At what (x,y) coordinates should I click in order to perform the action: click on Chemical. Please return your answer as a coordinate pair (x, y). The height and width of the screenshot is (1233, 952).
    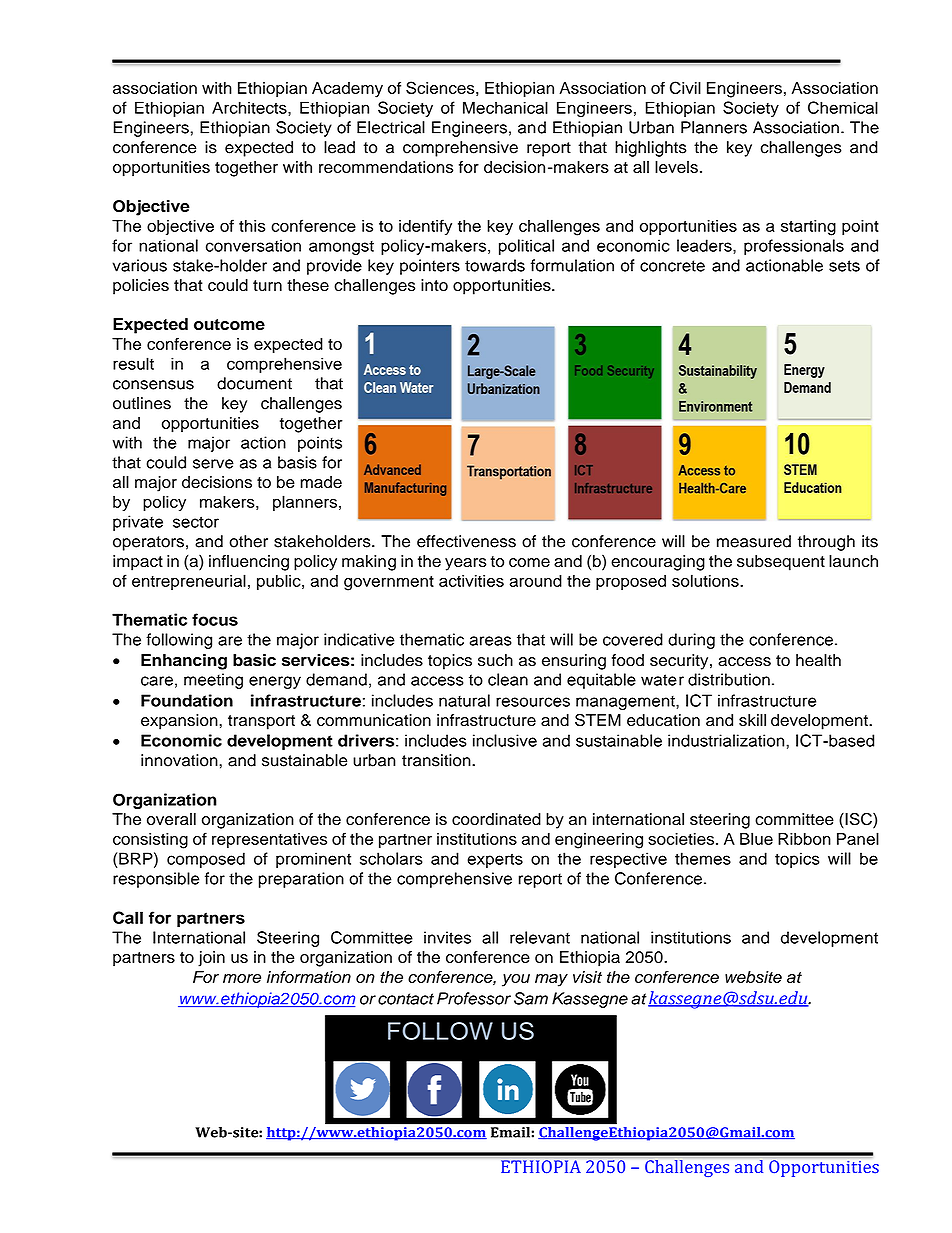
    Looking at the image, I should click on (843, 107).
